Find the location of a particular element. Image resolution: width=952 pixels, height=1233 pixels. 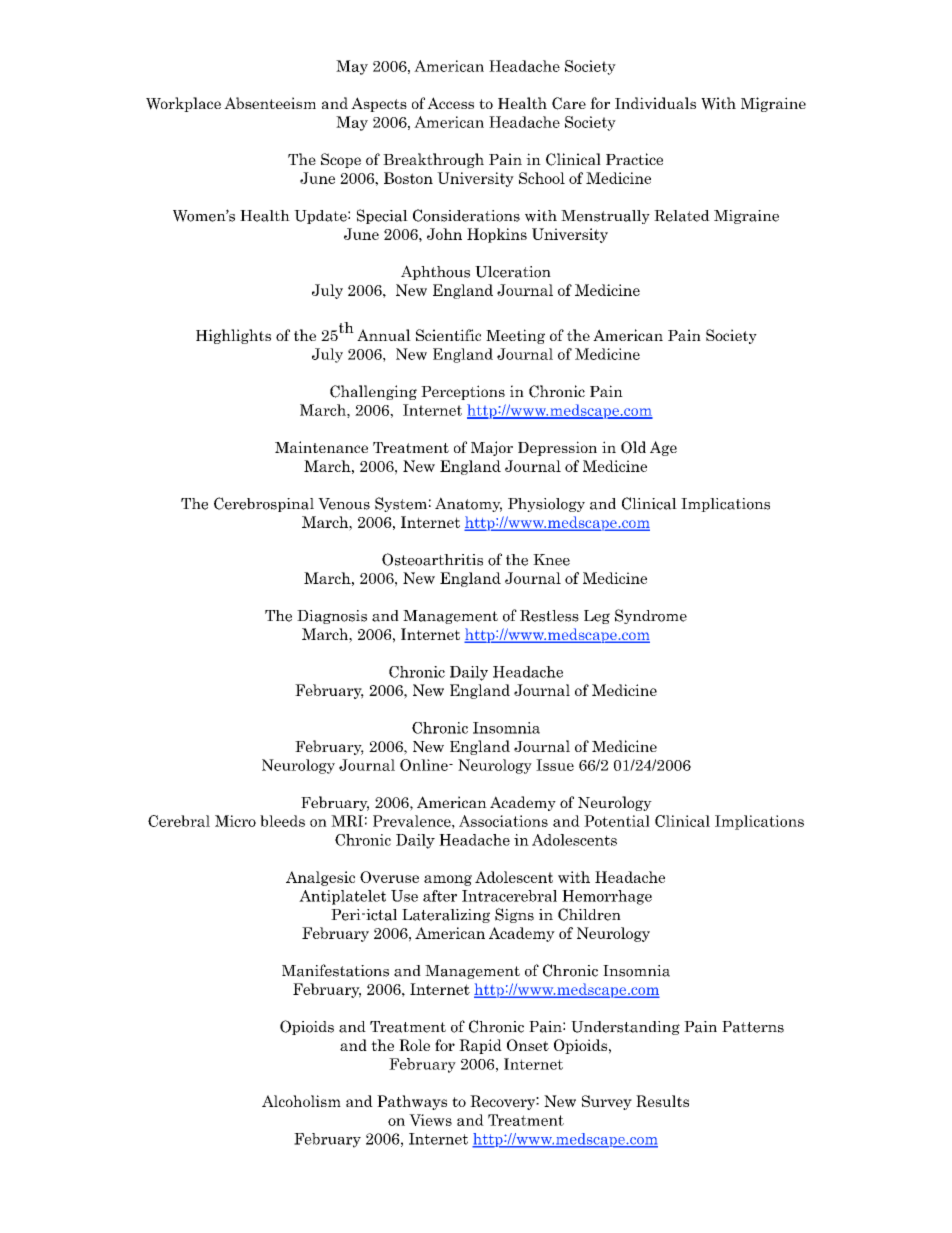

Anatomy is located at coordinates (468, 504).
